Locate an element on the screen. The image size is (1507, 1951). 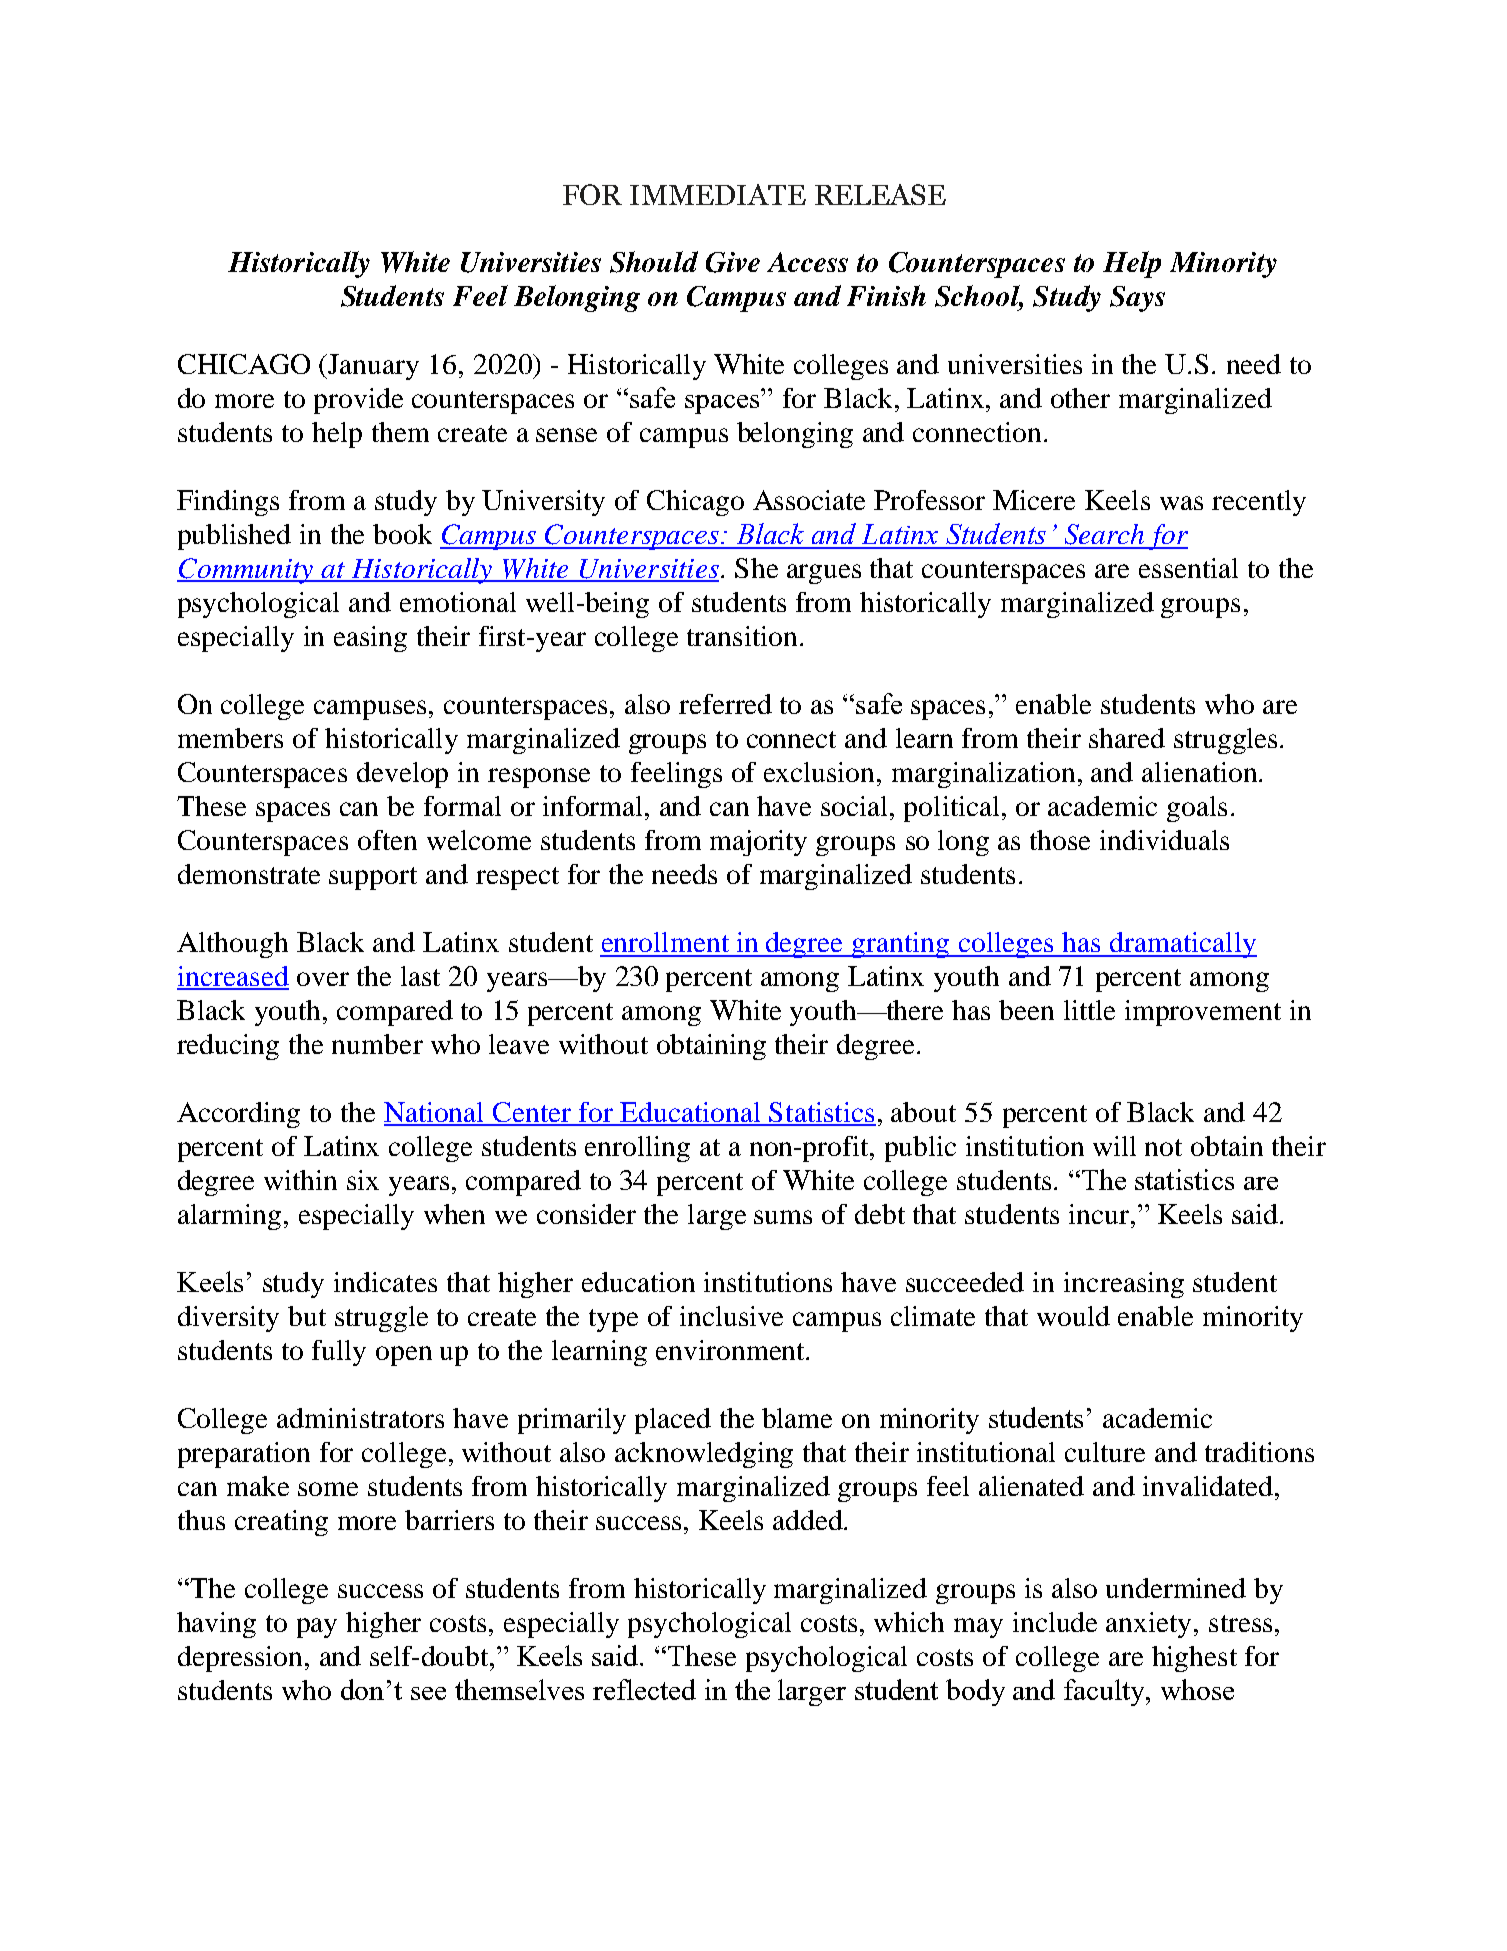
essential is located at coordinates (1188, 568).
